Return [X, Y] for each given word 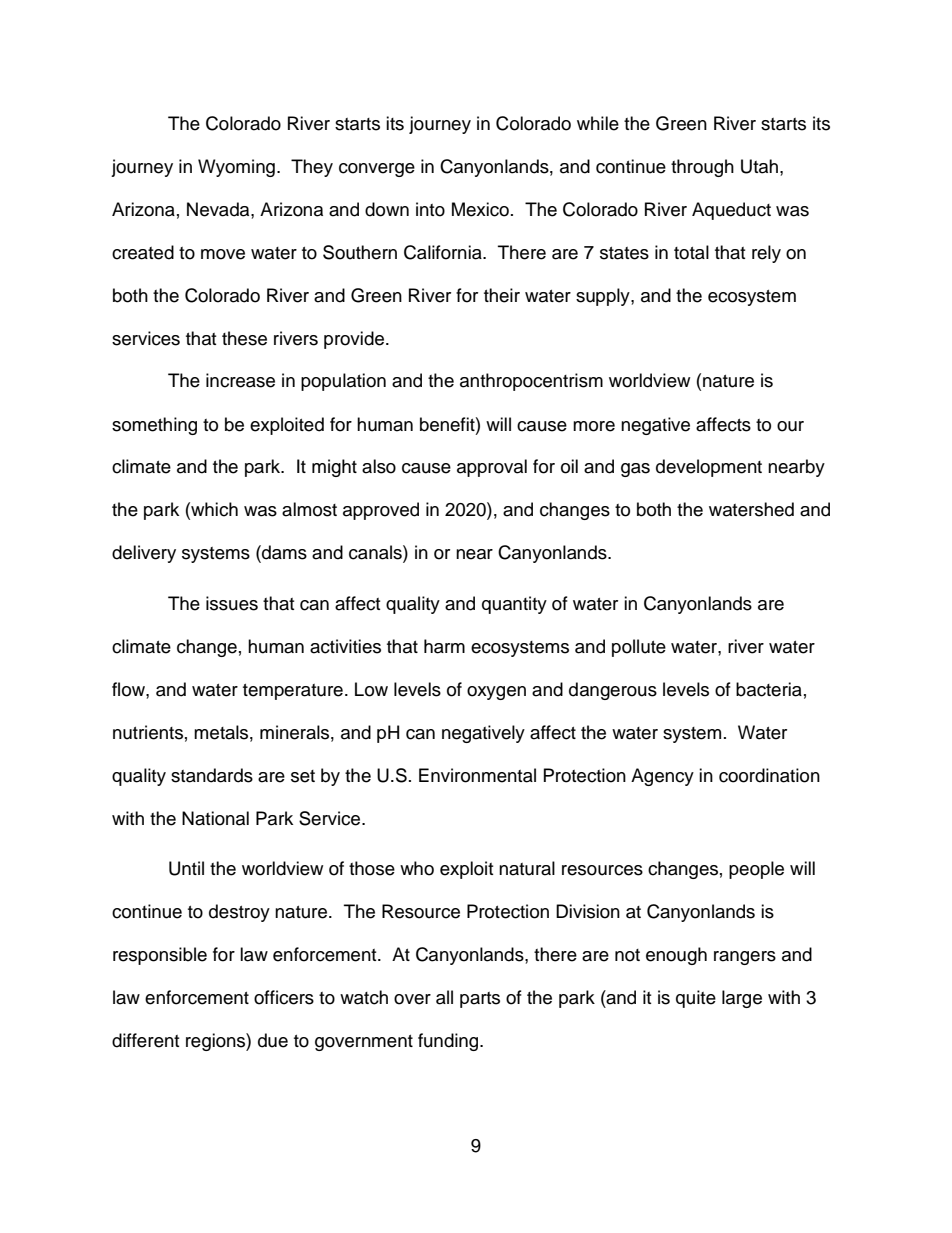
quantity [514, 605]
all [444, 997]
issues [232, 603]
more [594, 426]
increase [240, 380]
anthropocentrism [531, 382]
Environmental [477, 775]
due [273, 1040]
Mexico [480, 209]
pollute [639, 648]
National [215, 818]
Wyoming [236, 168]
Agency [662, 777]
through [702, 168]
